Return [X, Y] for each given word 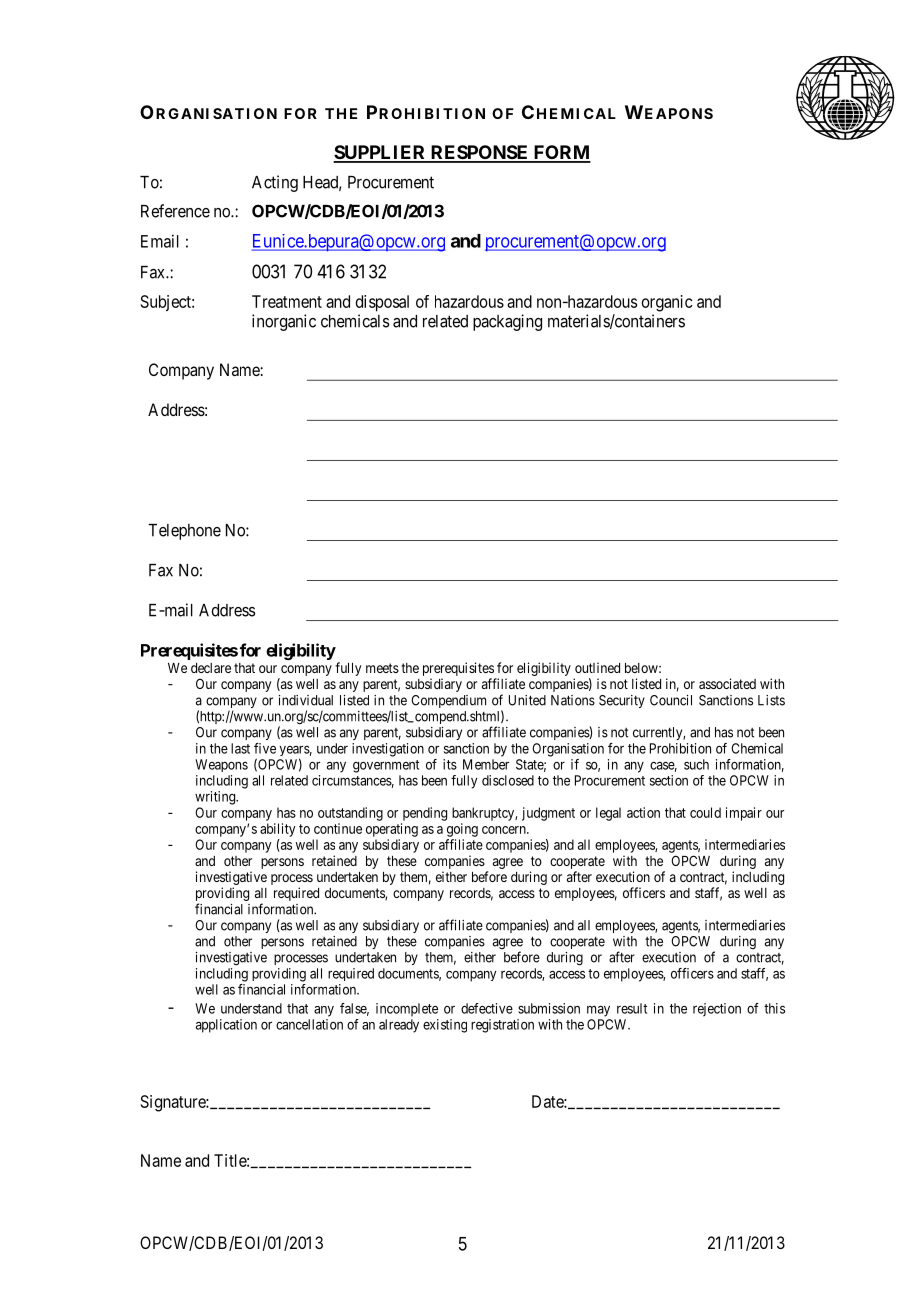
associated [727, 683]
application [226, 1026]
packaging [507, 322]
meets [382, 668]
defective [487, 1008]
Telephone [184, 532]
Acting [275, 183]
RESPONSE [480, 153]
